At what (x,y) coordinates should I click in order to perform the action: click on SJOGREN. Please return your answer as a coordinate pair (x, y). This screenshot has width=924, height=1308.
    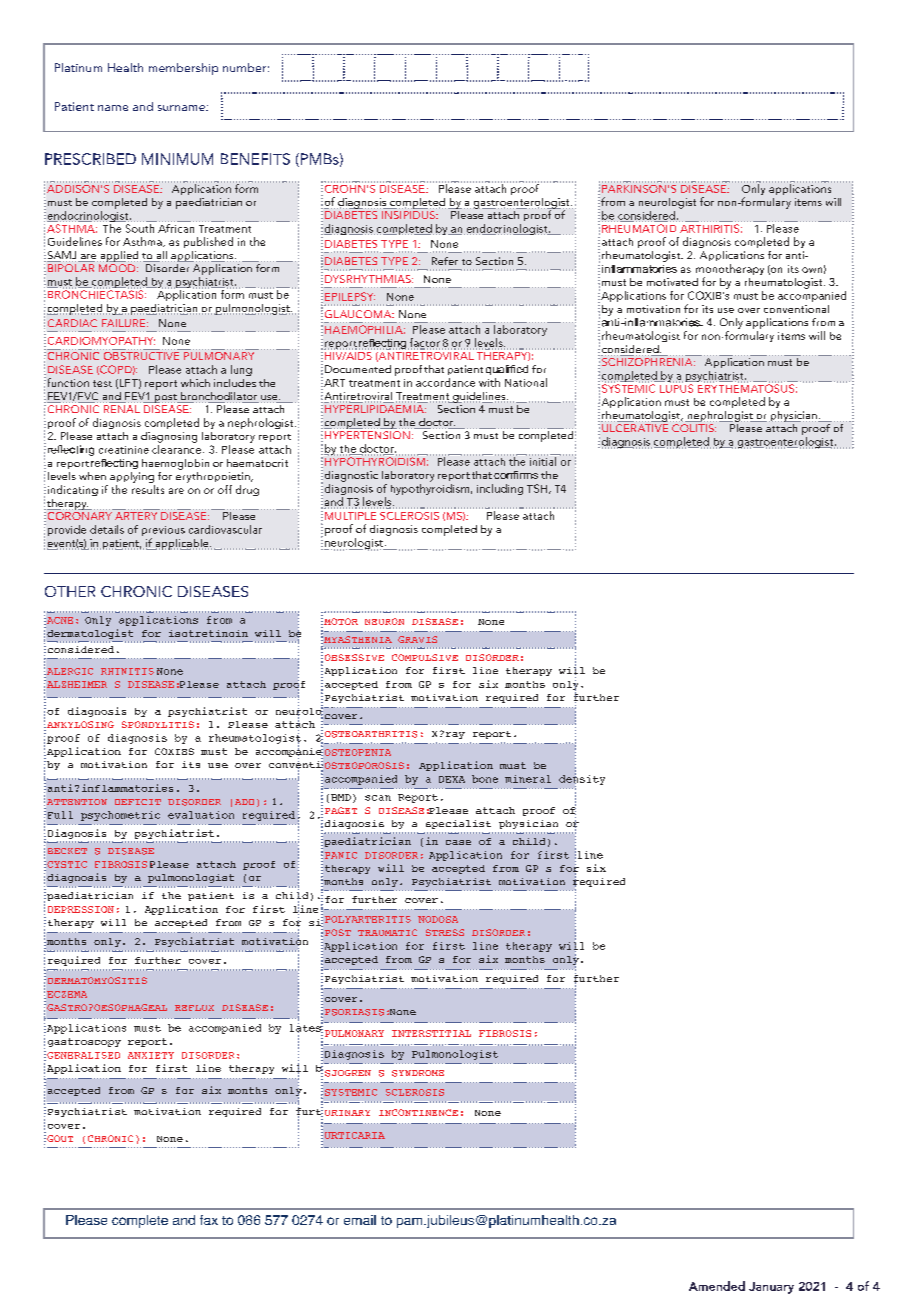
    Looking at the image, I should click on (348, 1073).
